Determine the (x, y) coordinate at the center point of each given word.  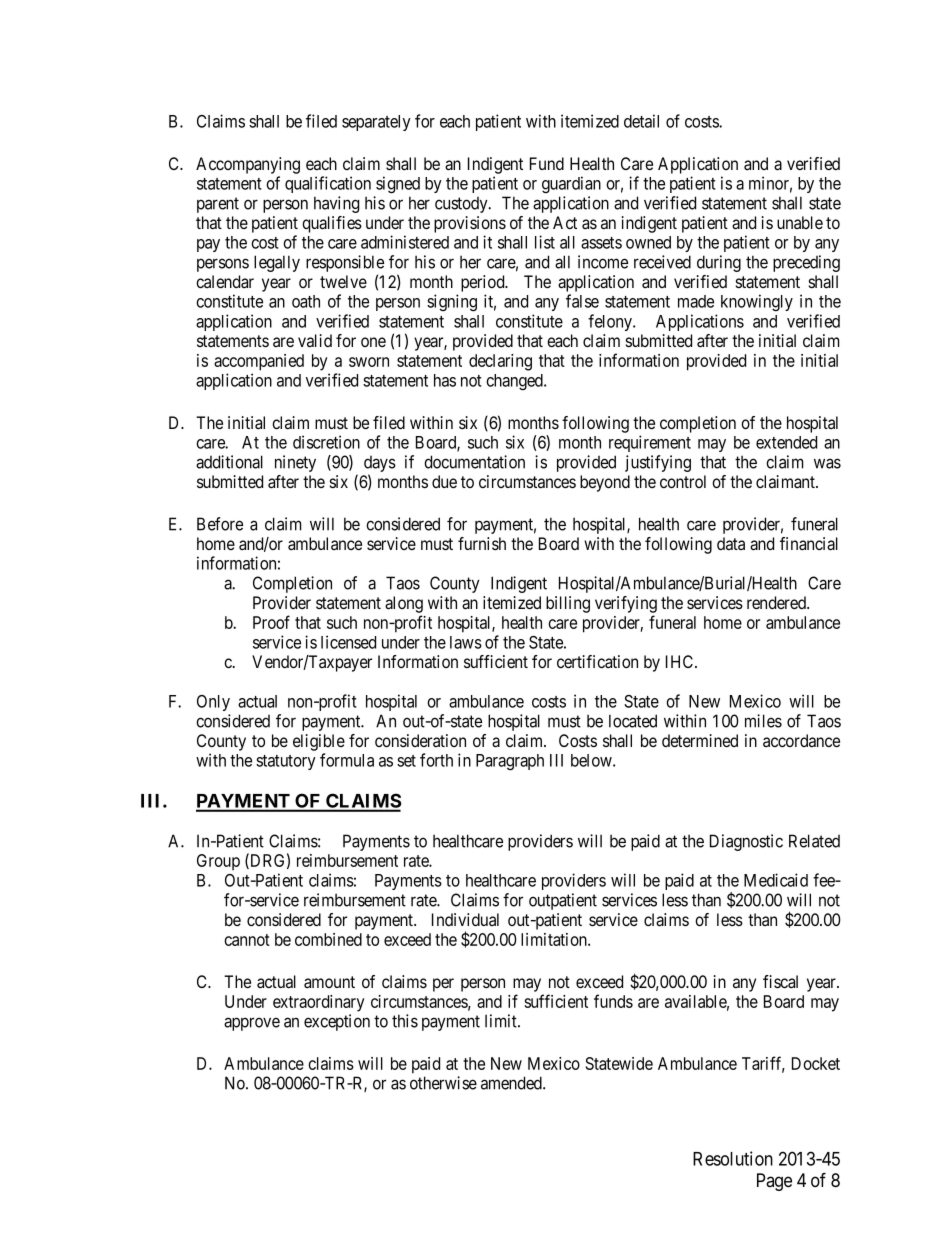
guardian (571, 184)
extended (786, 442)
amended (512, 1083)
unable (800, 222)
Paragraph (510, 762)
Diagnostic (746, 842)
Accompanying (248, 165)
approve (252, 1024)
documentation (474, 462)
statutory (286, 762)
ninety (295, 463)
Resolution (733, 1158)
